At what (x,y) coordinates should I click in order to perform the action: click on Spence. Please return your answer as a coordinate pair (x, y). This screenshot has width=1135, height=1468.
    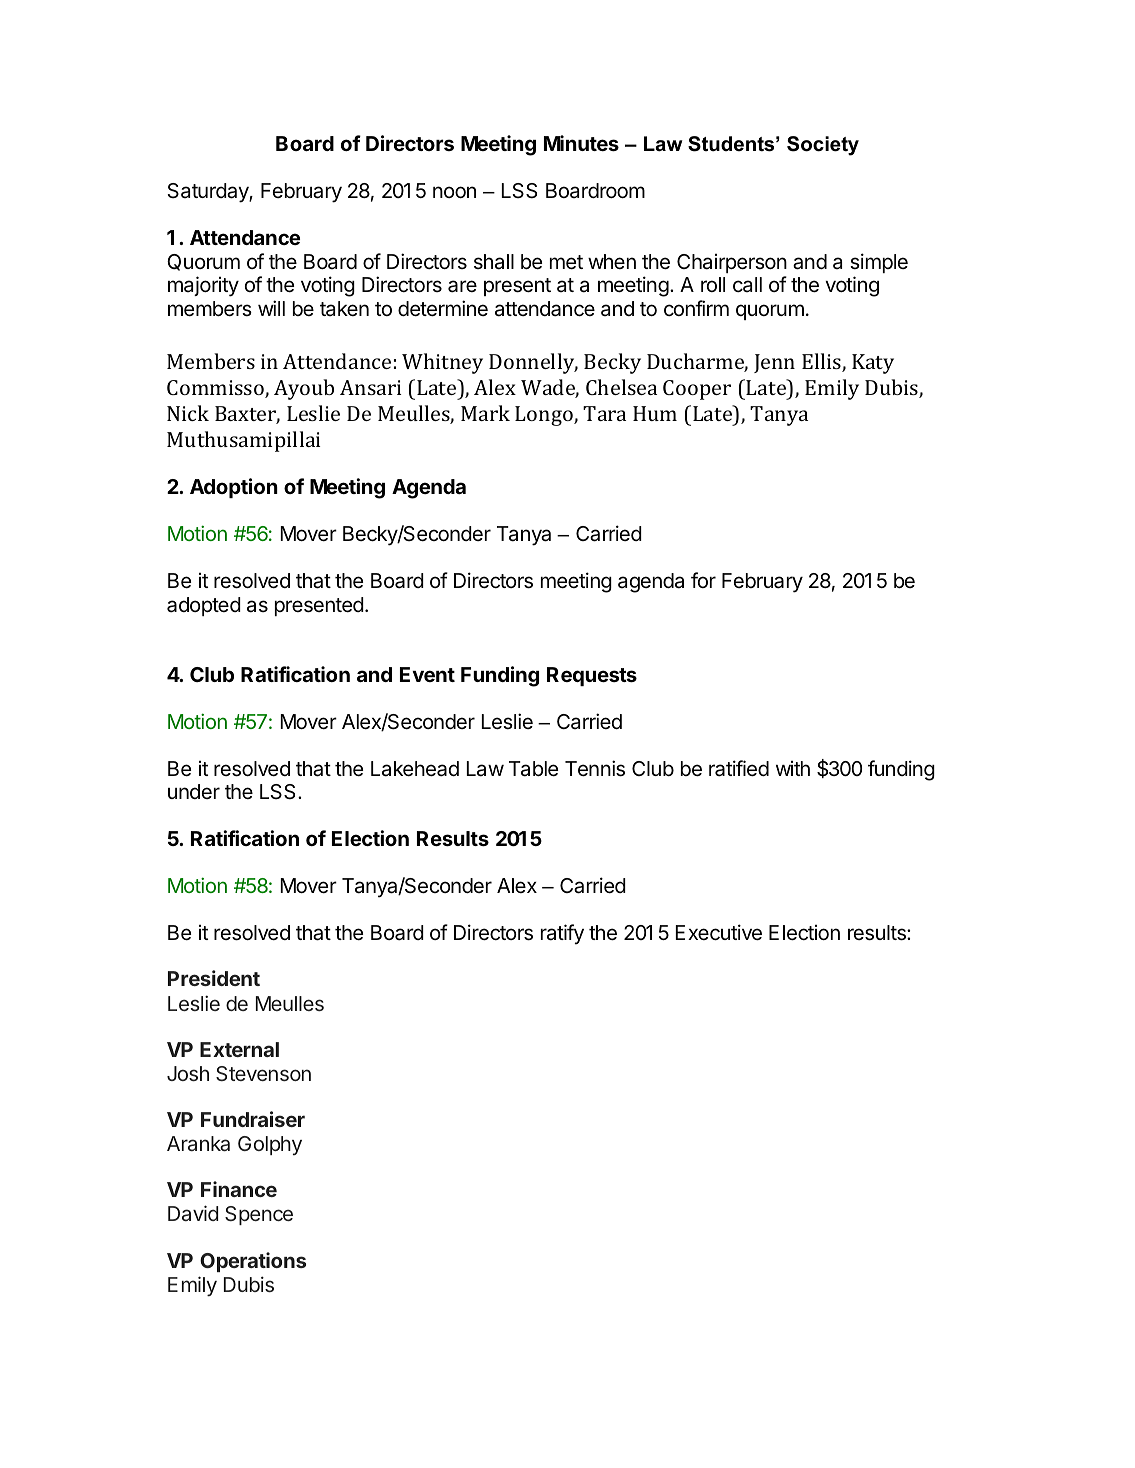
    Looking at the image, I should click on (259, 1215).
